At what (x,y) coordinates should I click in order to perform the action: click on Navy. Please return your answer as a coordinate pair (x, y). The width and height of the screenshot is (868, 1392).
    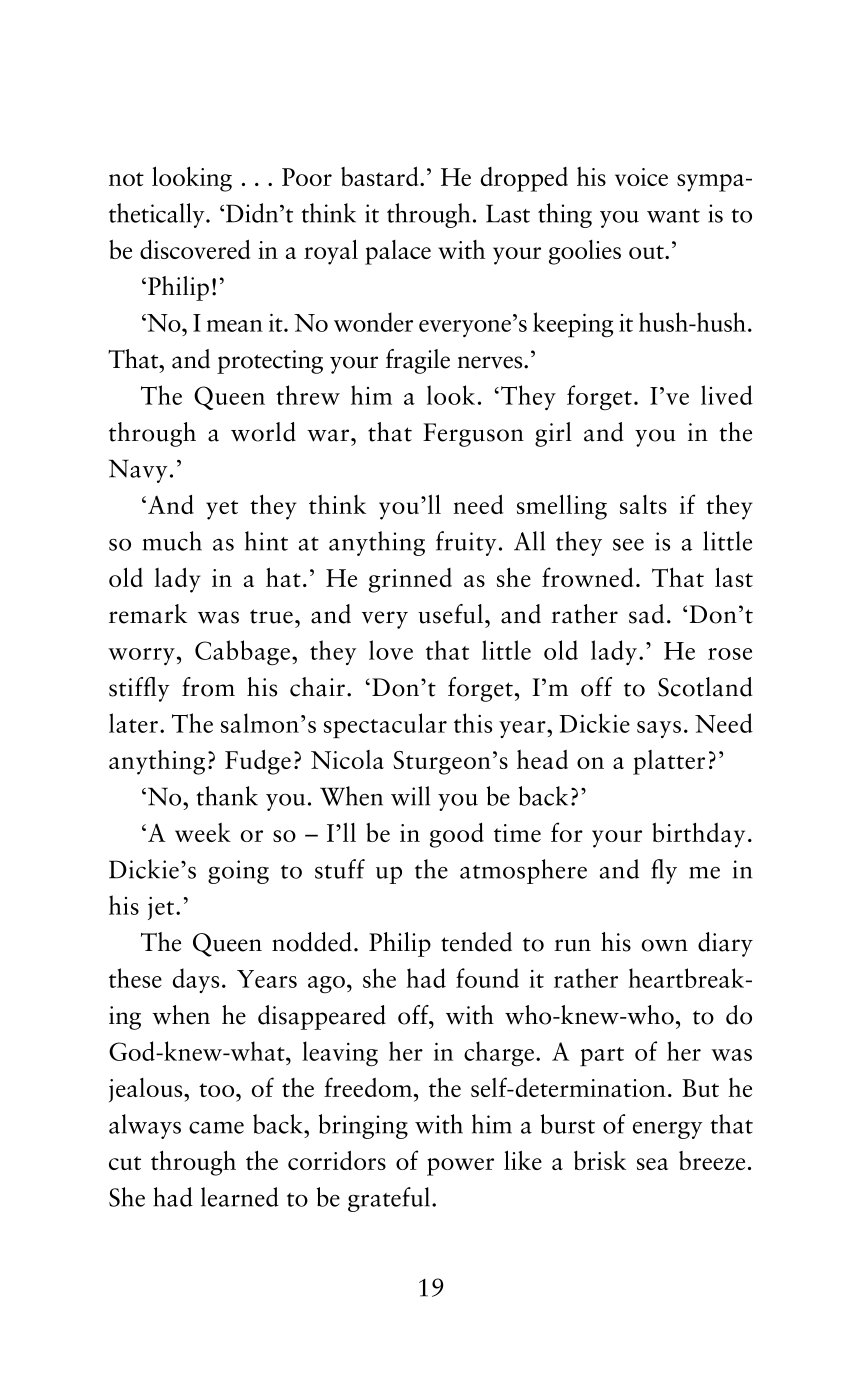
    Looking at the image, I should click on (138, 471).
